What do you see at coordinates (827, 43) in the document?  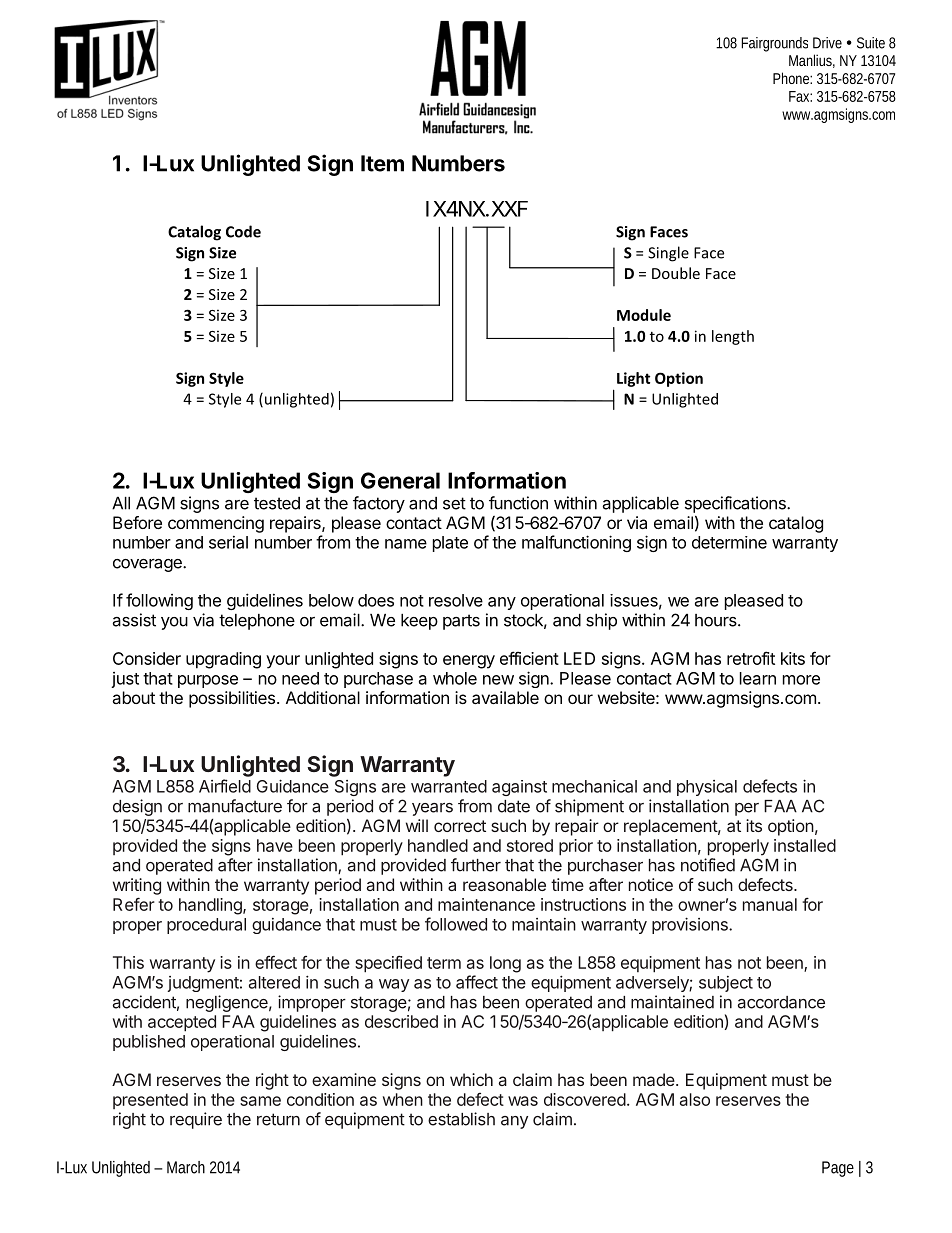 I see `Drive` at bounding box center [827, 43].
